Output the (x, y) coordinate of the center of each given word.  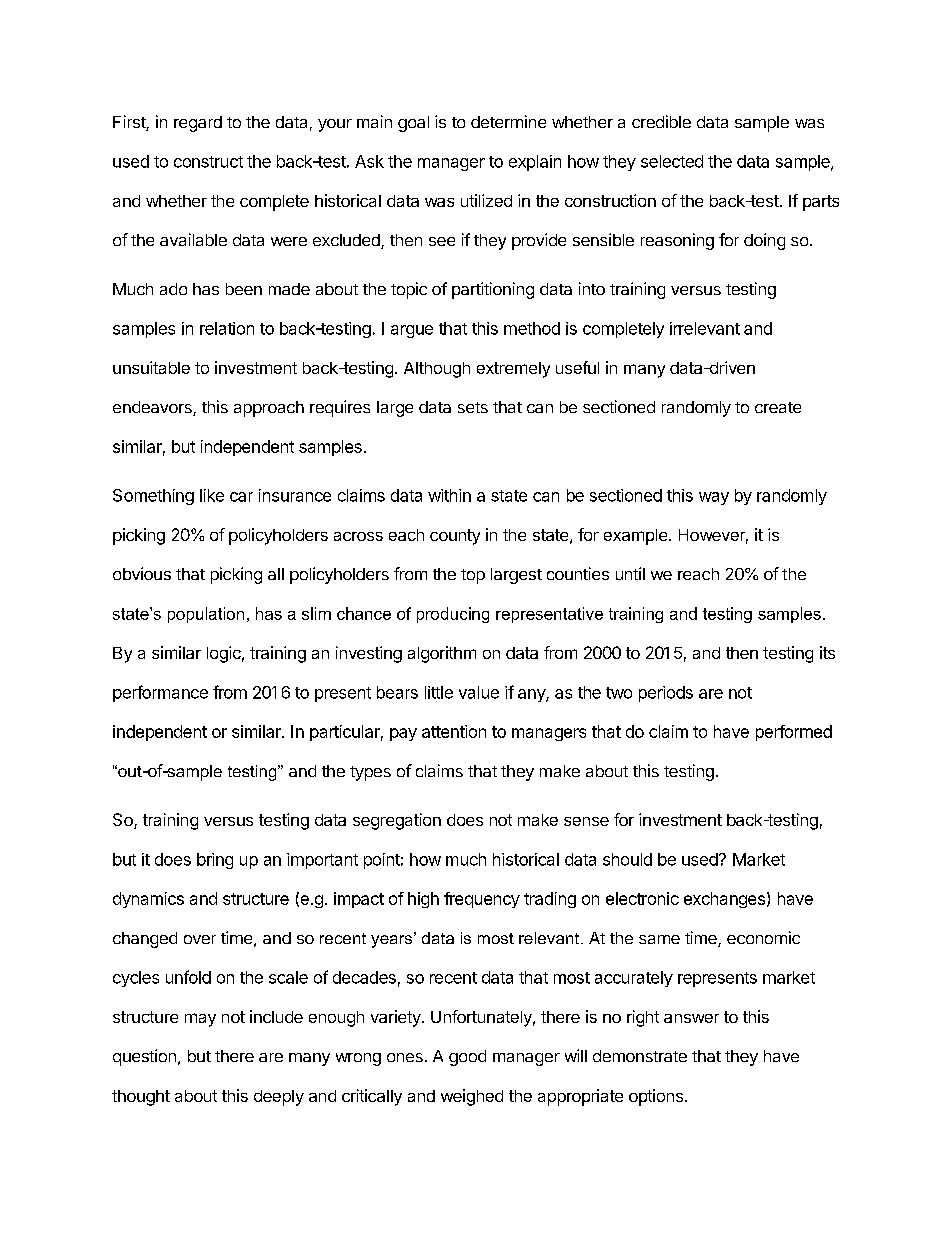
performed (794, 733)
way (714, 498)
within (449, 495)
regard (198, 124)
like (212, 495)
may (200, 1020)
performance (160, 693)
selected (672, 161)
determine (508, 121)
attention (454, 731)
